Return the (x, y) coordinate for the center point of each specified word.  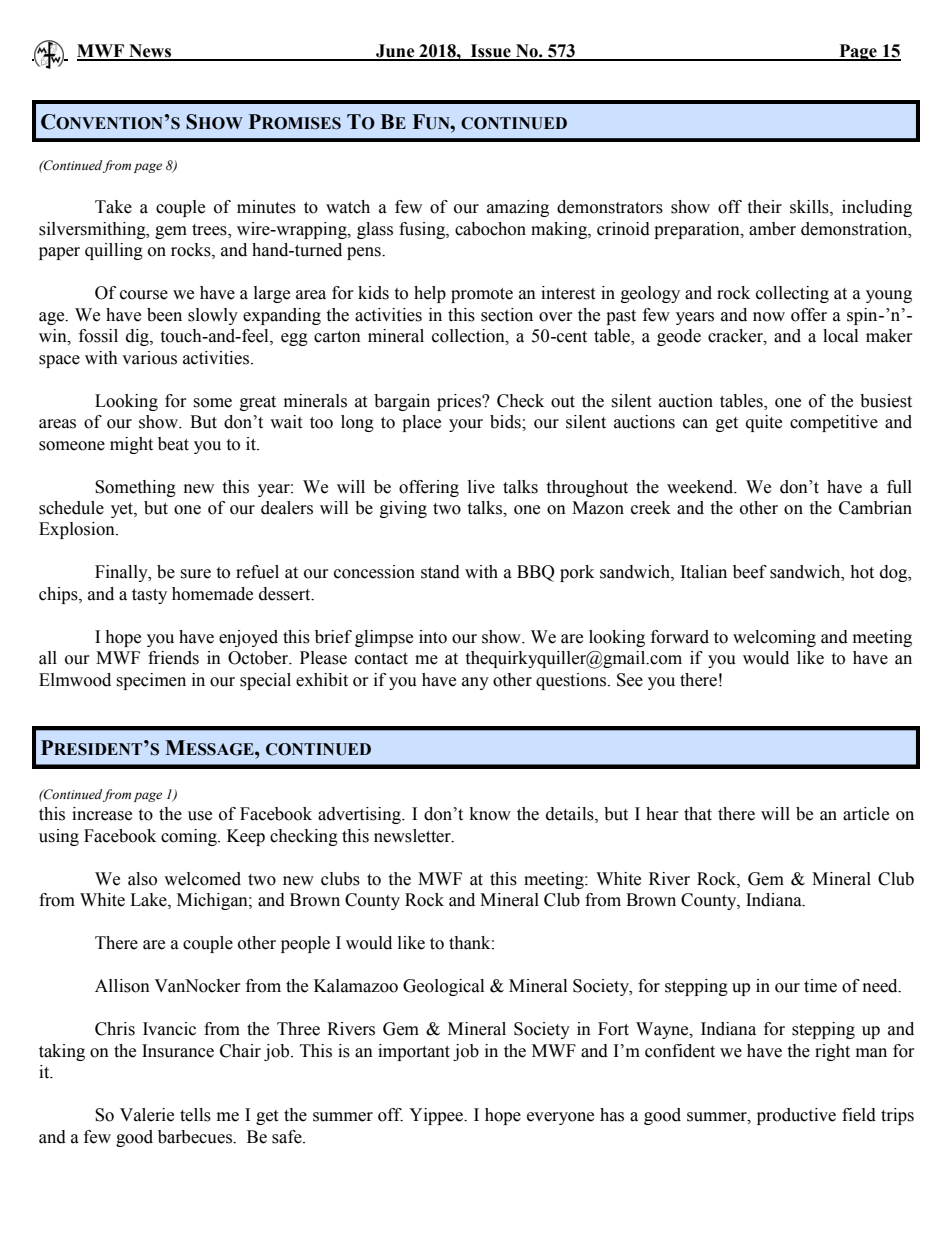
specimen (151, 681)
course (144, 295)
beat (173, 444)
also (142, 879)
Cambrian (875, 508)
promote (482, 295)
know (490, 814)
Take (113, 207)
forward (680, 637)
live (481, 487)
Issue (491, 52)
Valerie (147, 1115)
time (820, 986)
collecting (792, 294)
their (764, 207)
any (475, 683)
